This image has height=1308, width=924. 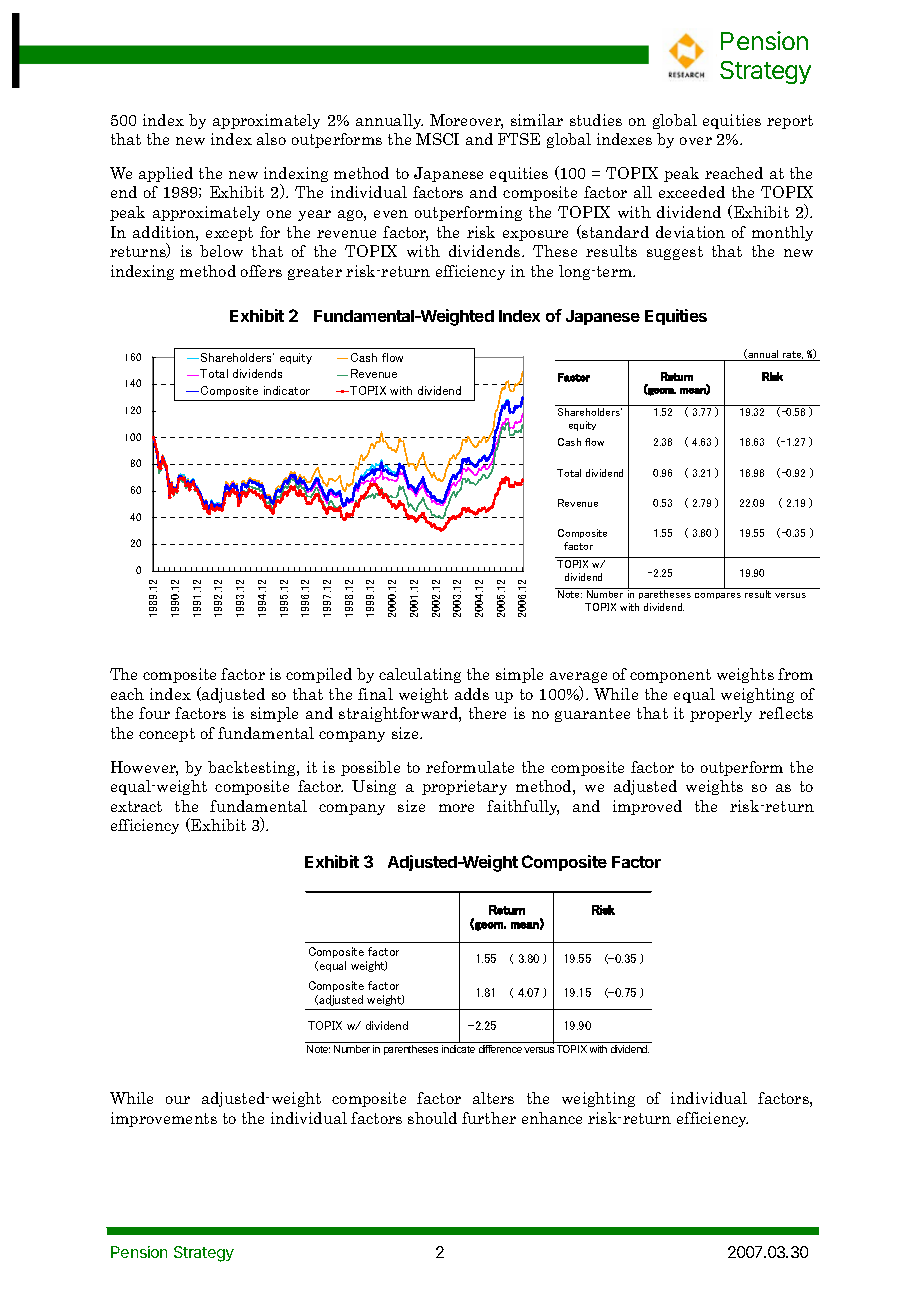 What do you see at coordinates (519, 139) in the image?
I see `FTSE` at bounding box center [519, 139].
